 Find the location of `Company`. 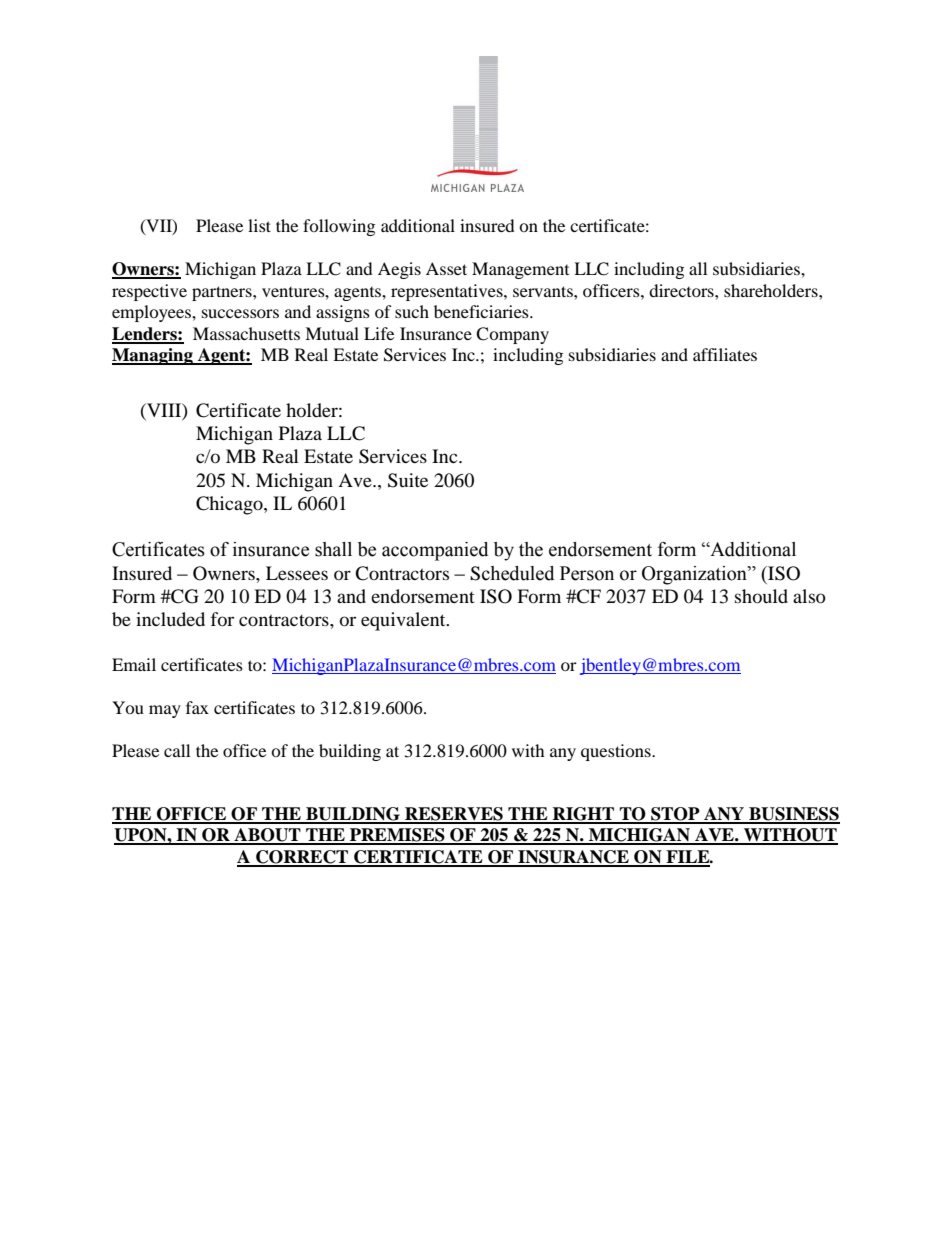

Company is located at coordinates (512, 335).
